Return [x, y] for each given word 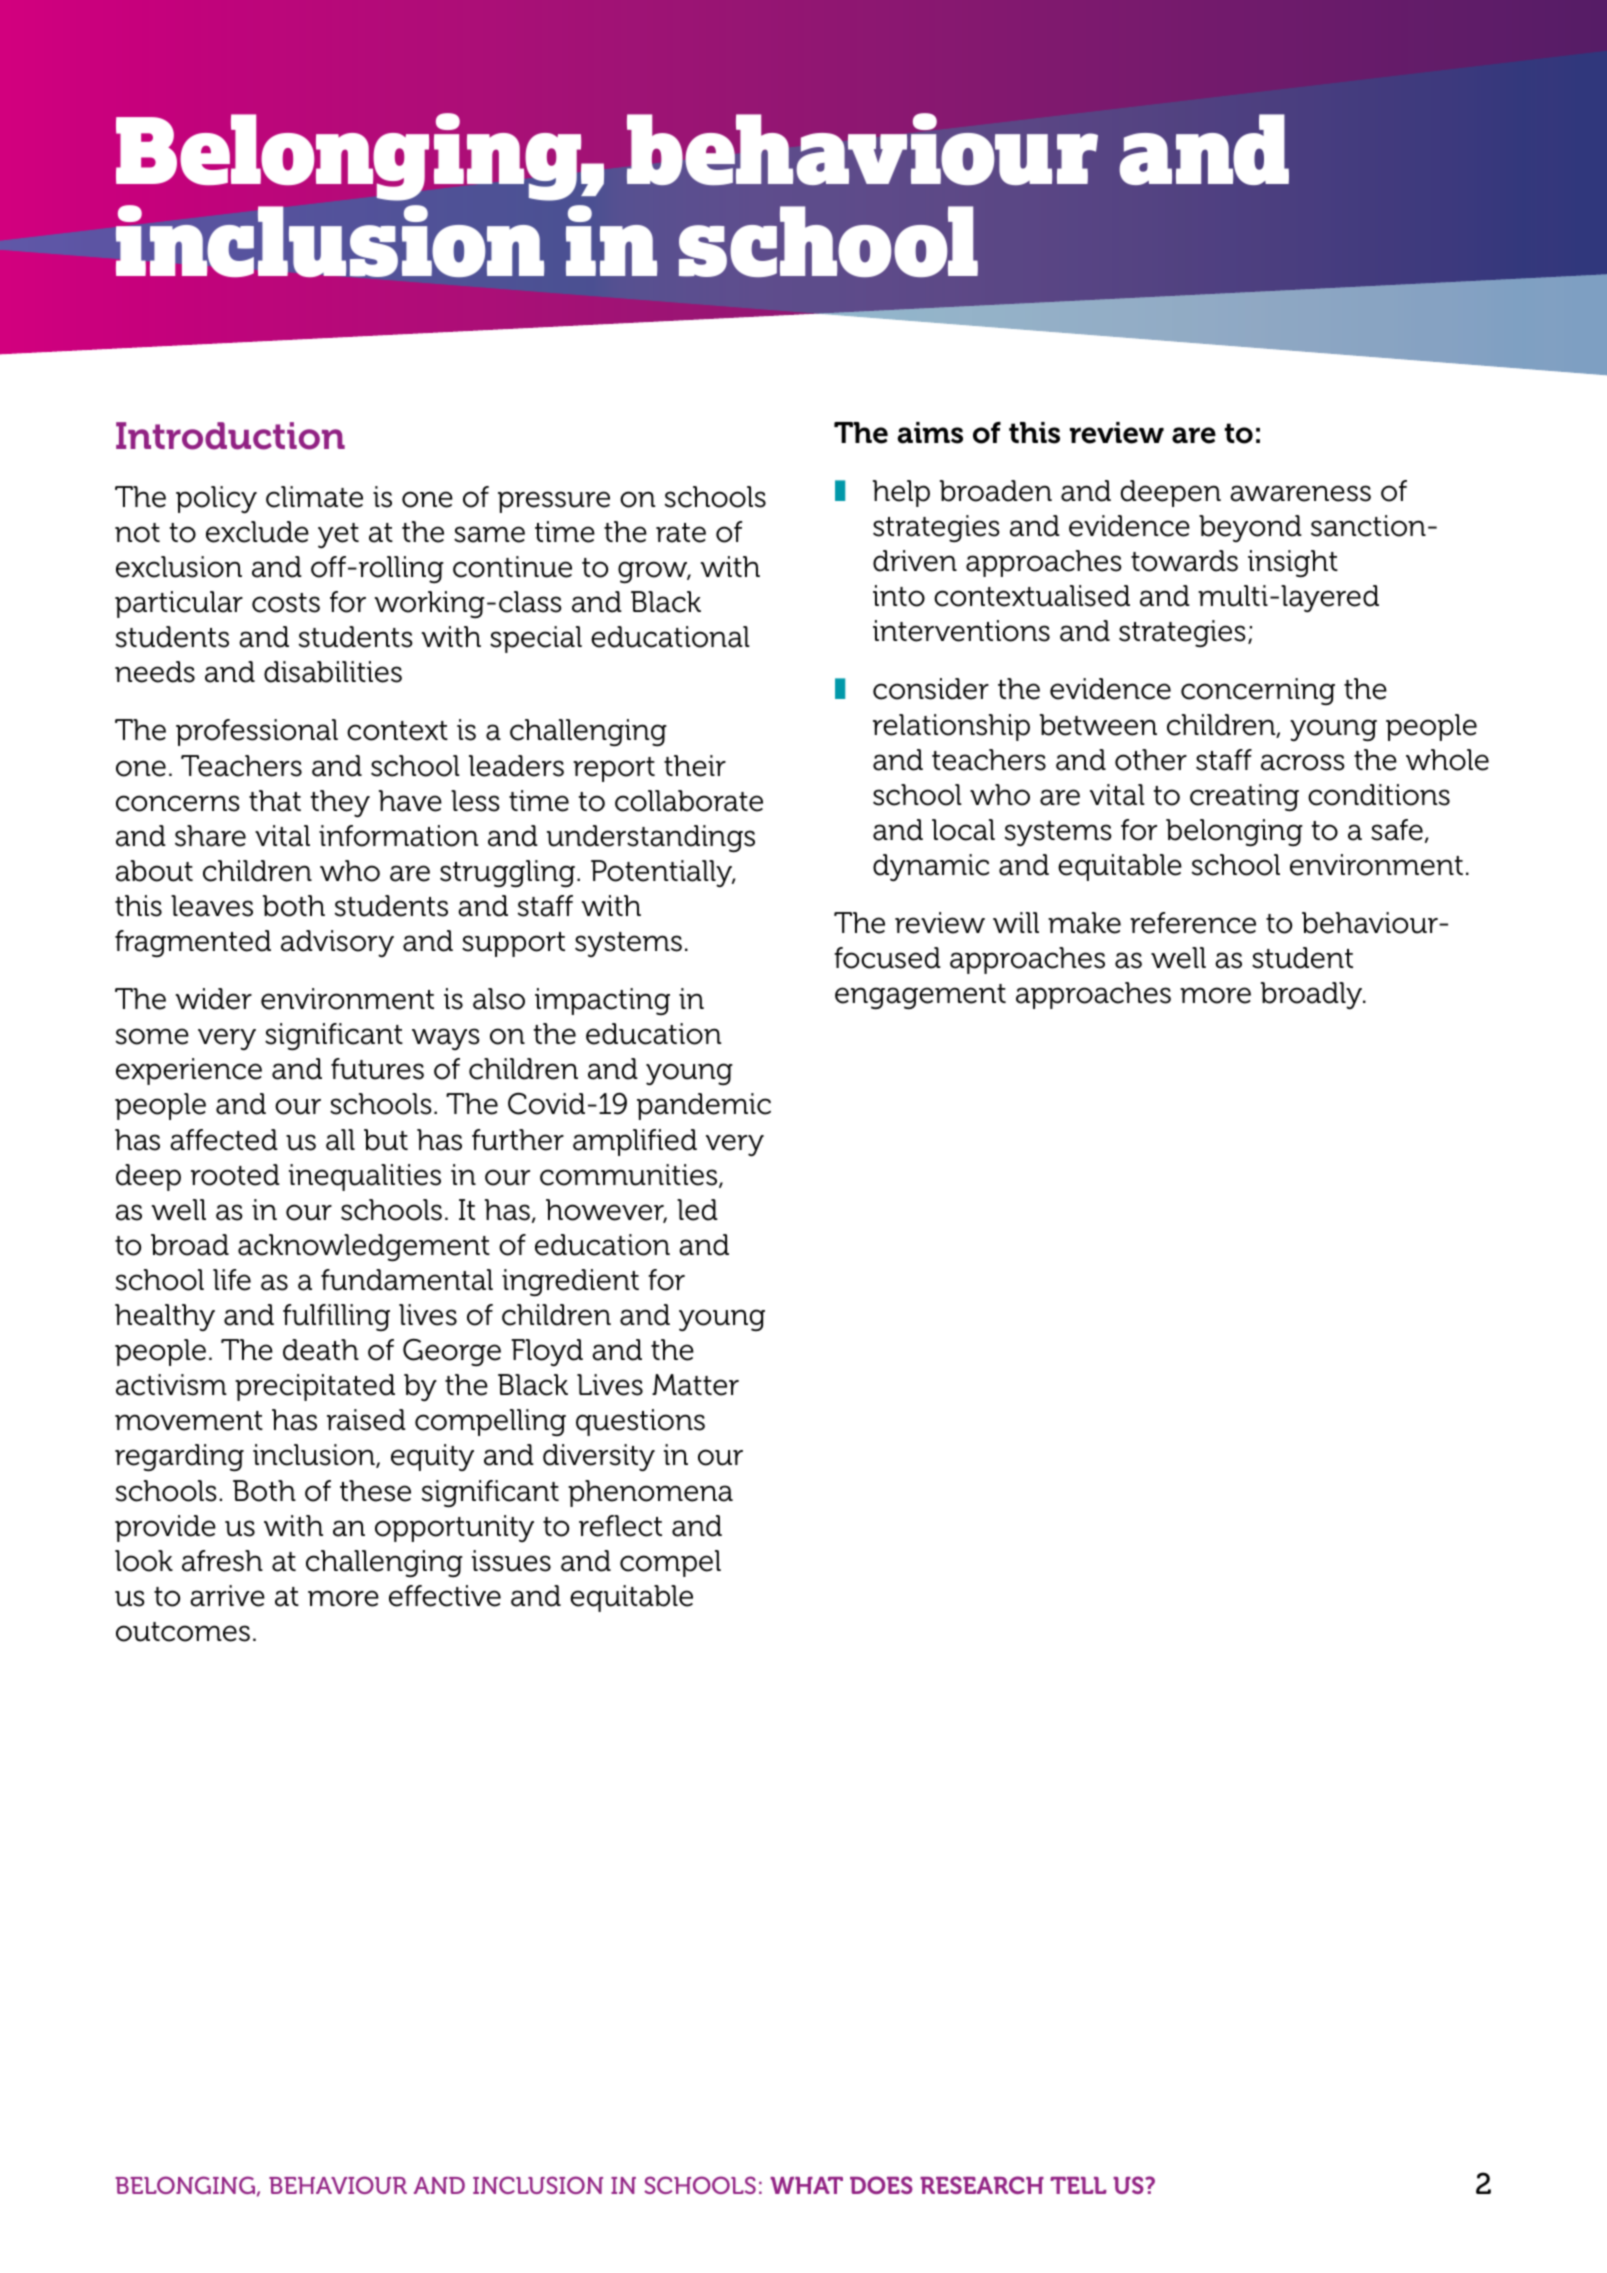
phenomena [650, 1493]
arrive [227, 1596]
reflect [620, 1526]
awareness [1300, 493]
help [901, 493]
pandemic [704, 1106]
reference [1193, 923]
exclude [257, 532]
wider [214, 999]
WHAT [806, 2185]
